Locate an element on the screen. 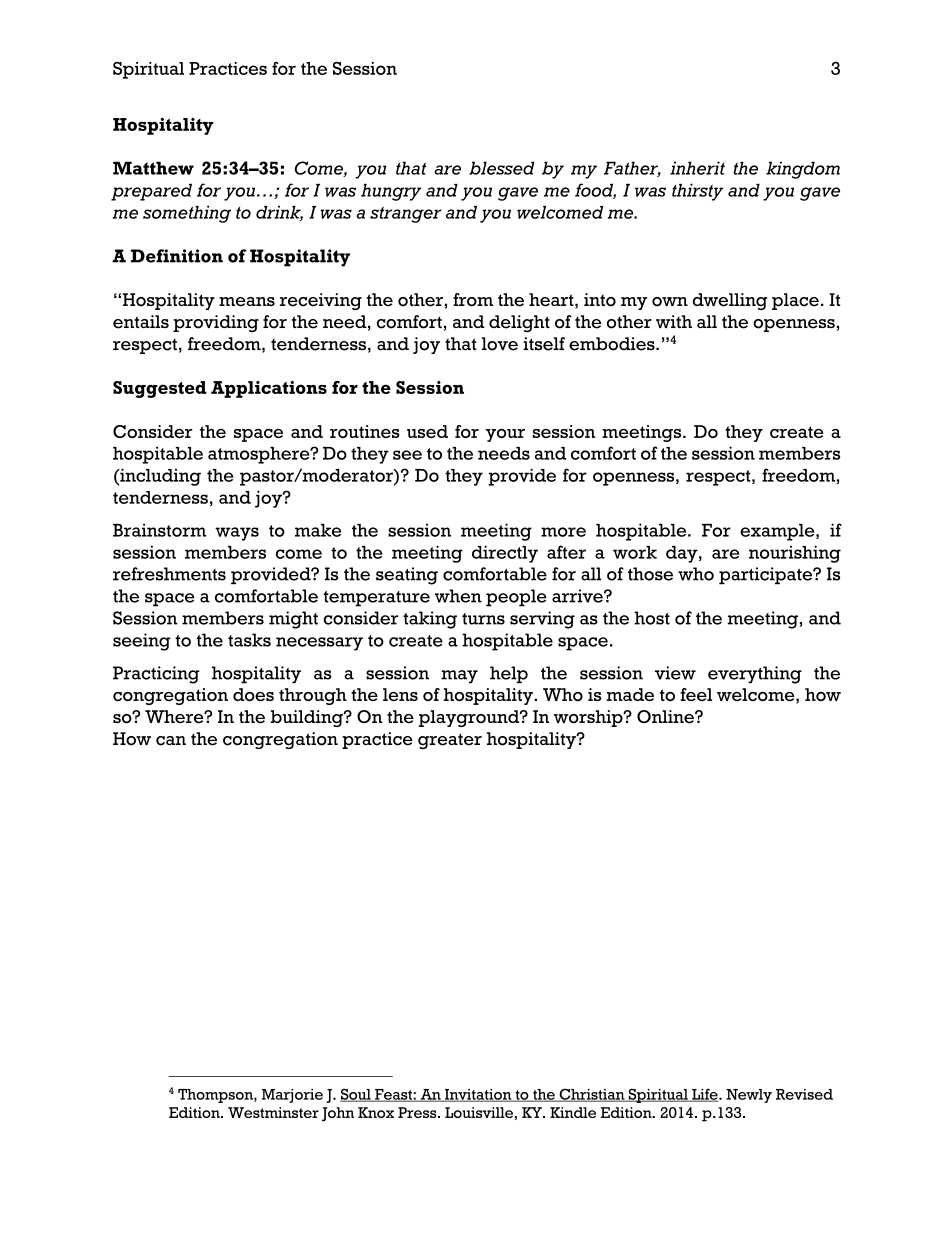  Applications is located at coordinates (269, 389).
